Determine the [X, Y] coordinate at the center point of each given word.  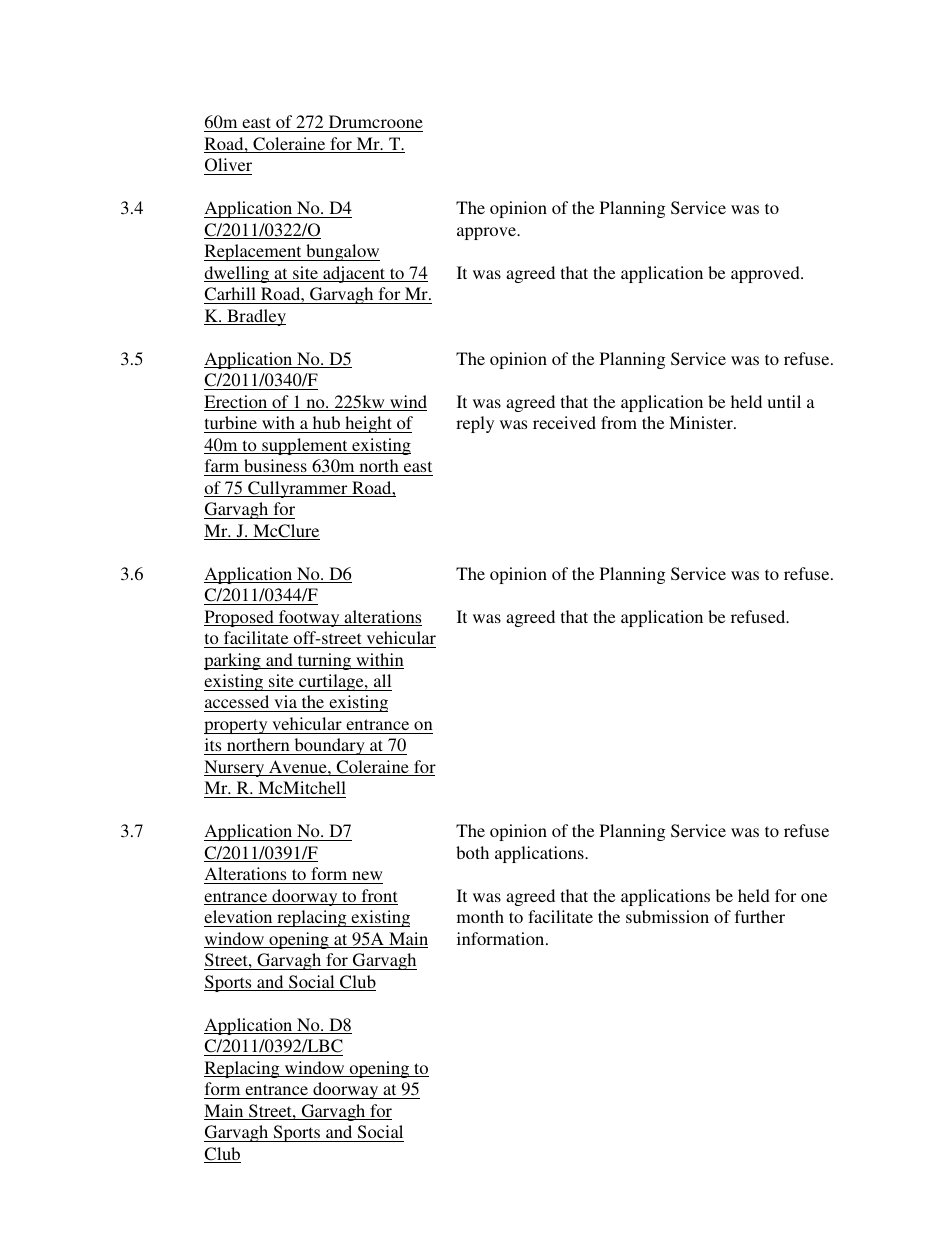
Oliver [228, 166]
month [480, 916]
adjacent [354, 274]
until [784, 401]
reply [475, 424]
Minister [702, 422]
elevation [239, 918]
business [275, 465]
